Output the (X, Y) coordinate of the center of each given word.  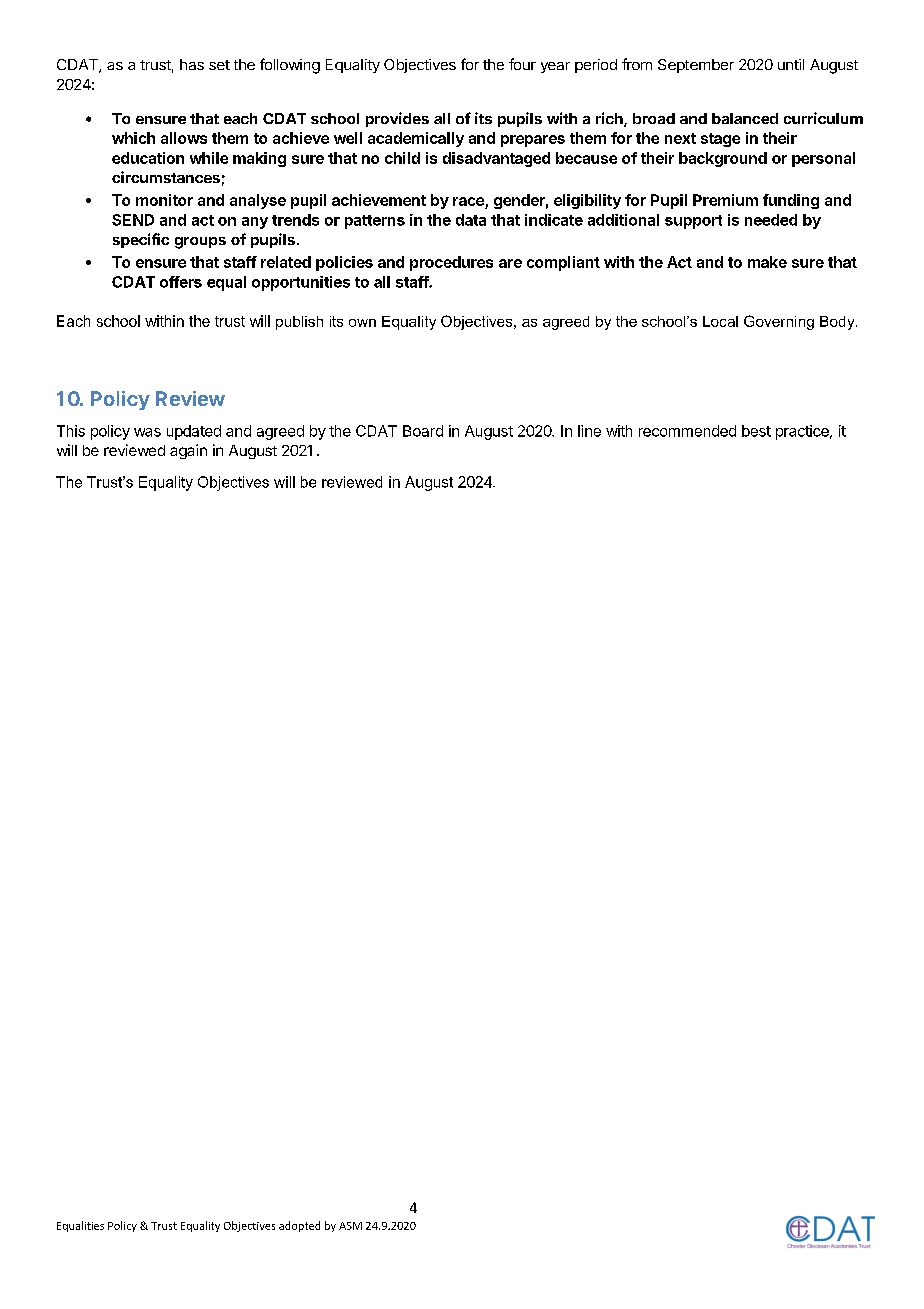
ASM (350, 1226)
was (147, 432)
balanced (745, 118)
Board (423, 431)
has (192, 64)
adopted (299, 1226)
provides (397, 119)
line (589, 431)
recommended (687, 431)
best (756, 431)
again (188, 451)
